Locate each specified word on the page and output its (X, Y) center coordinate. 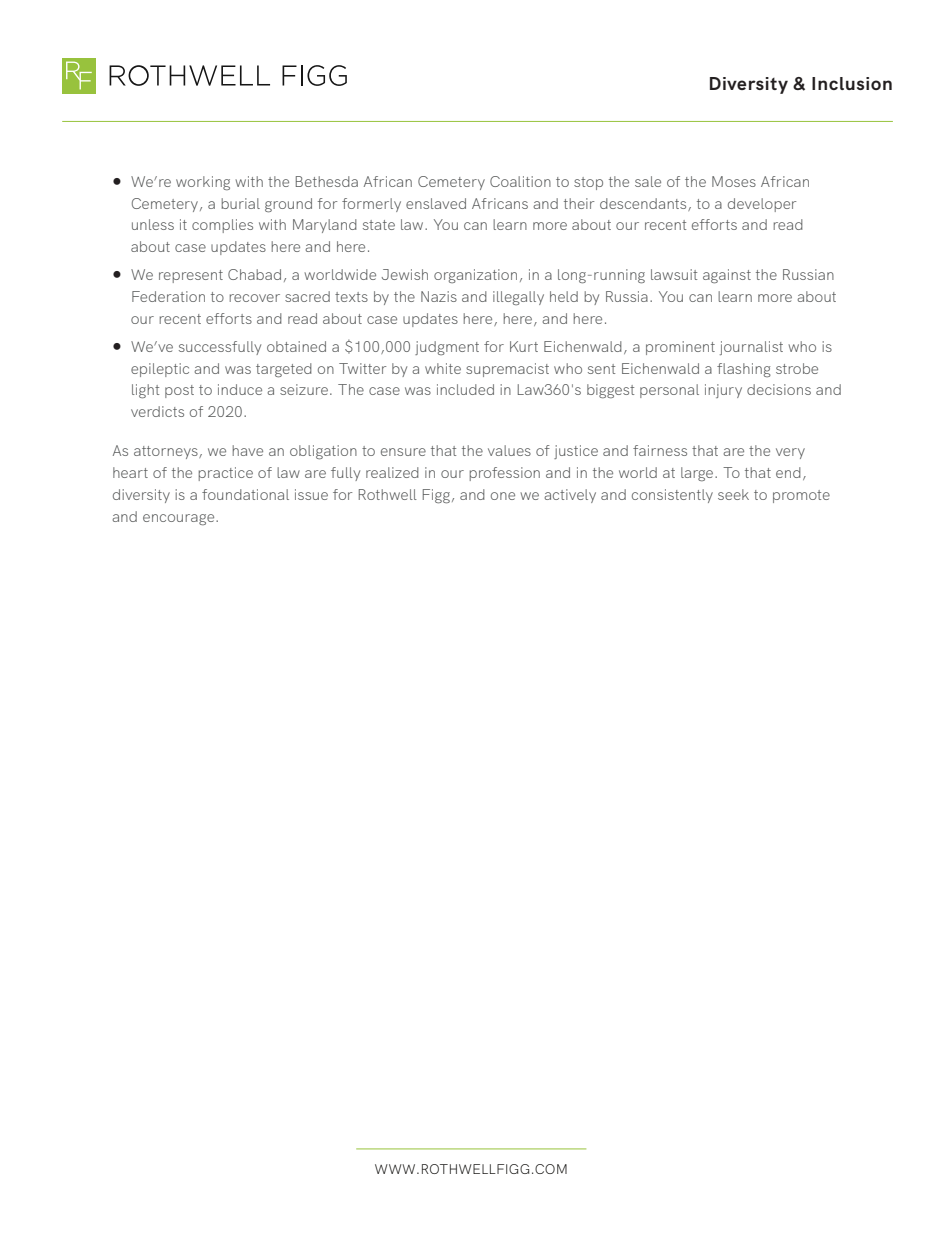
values (509, 450)
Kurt (524, 346)
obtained (296, 346)
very (790, 453)
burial (241, 203)
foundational (245, 494)
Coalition (520, 181)
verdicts (157, 411)
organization (475, 276)
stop (588, 183)
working (203, 183)
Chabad (254, 274)
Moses (734, 181)
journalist (751, 348)
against (727, 276)
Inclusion (852, 83)
